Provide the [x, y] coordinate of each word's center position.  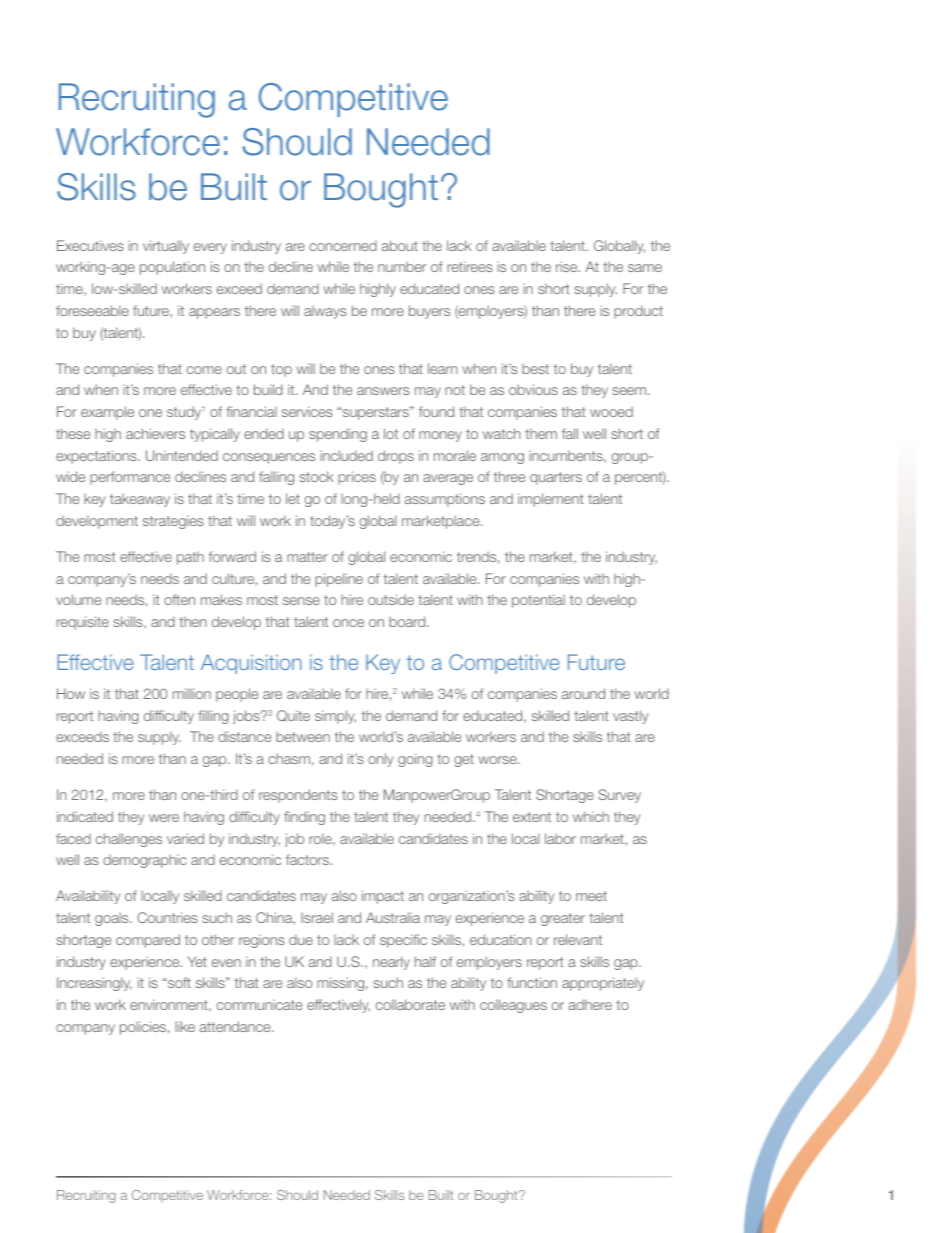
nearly [391, 963]
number [402, 266]
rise [568, 266]
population [172, 268]
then [193, 621]
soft [178, 982]
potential [538, 601]
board [408, 621]
